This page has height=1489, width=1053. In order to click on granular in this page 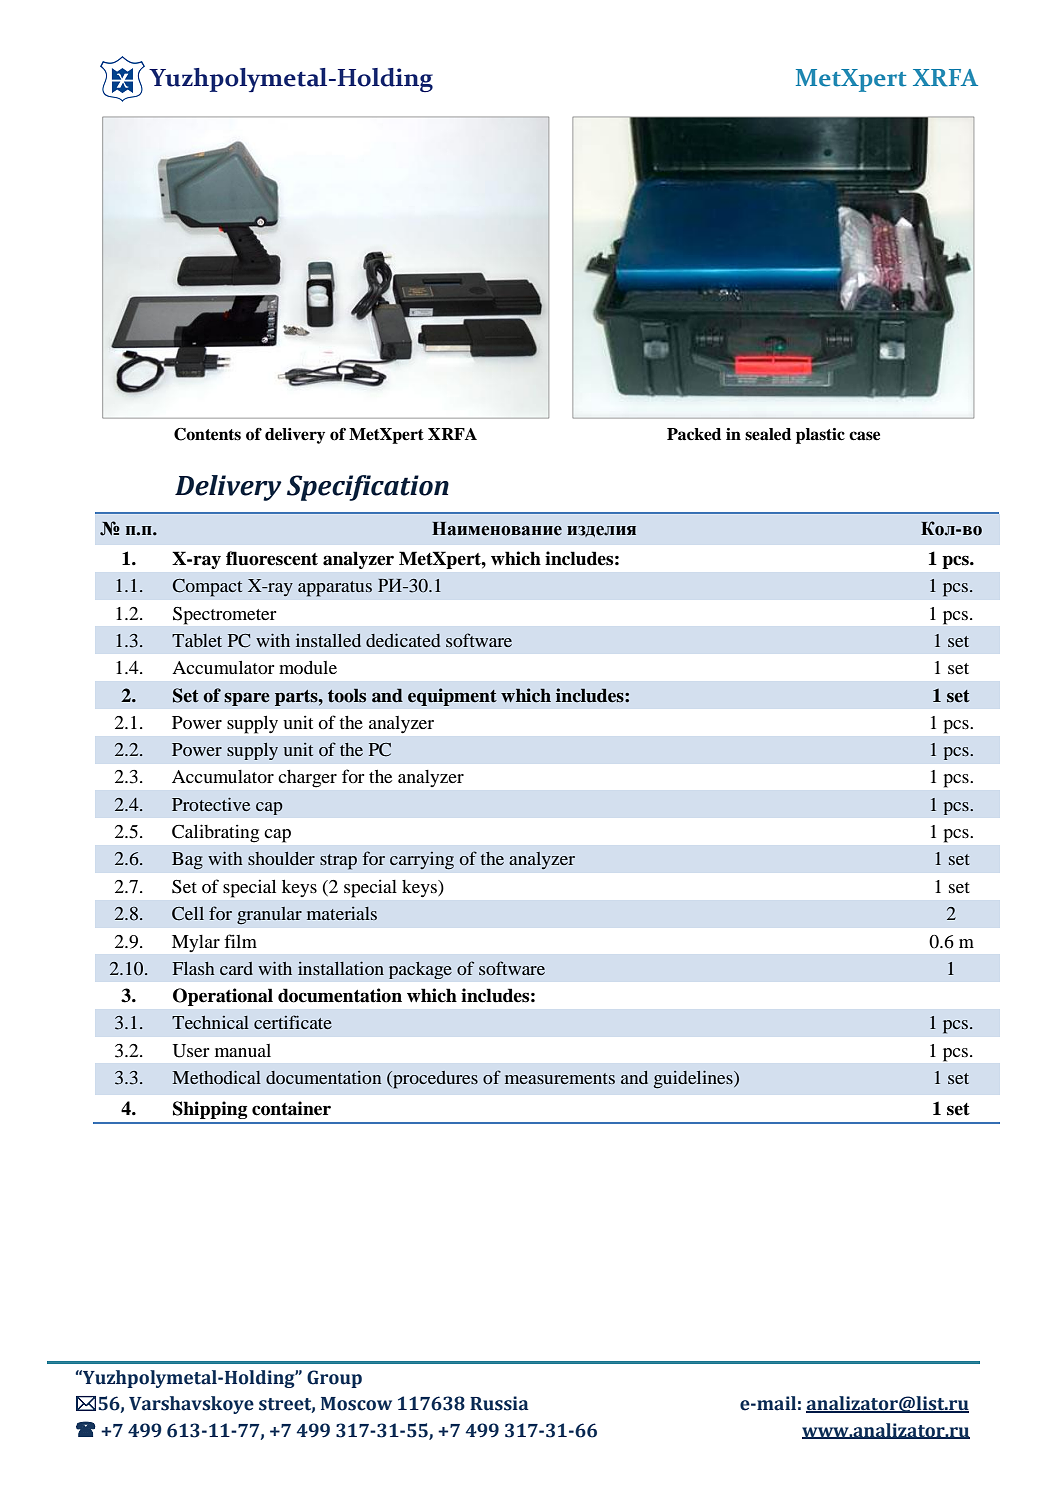, I will do `click(269, 916)`.
